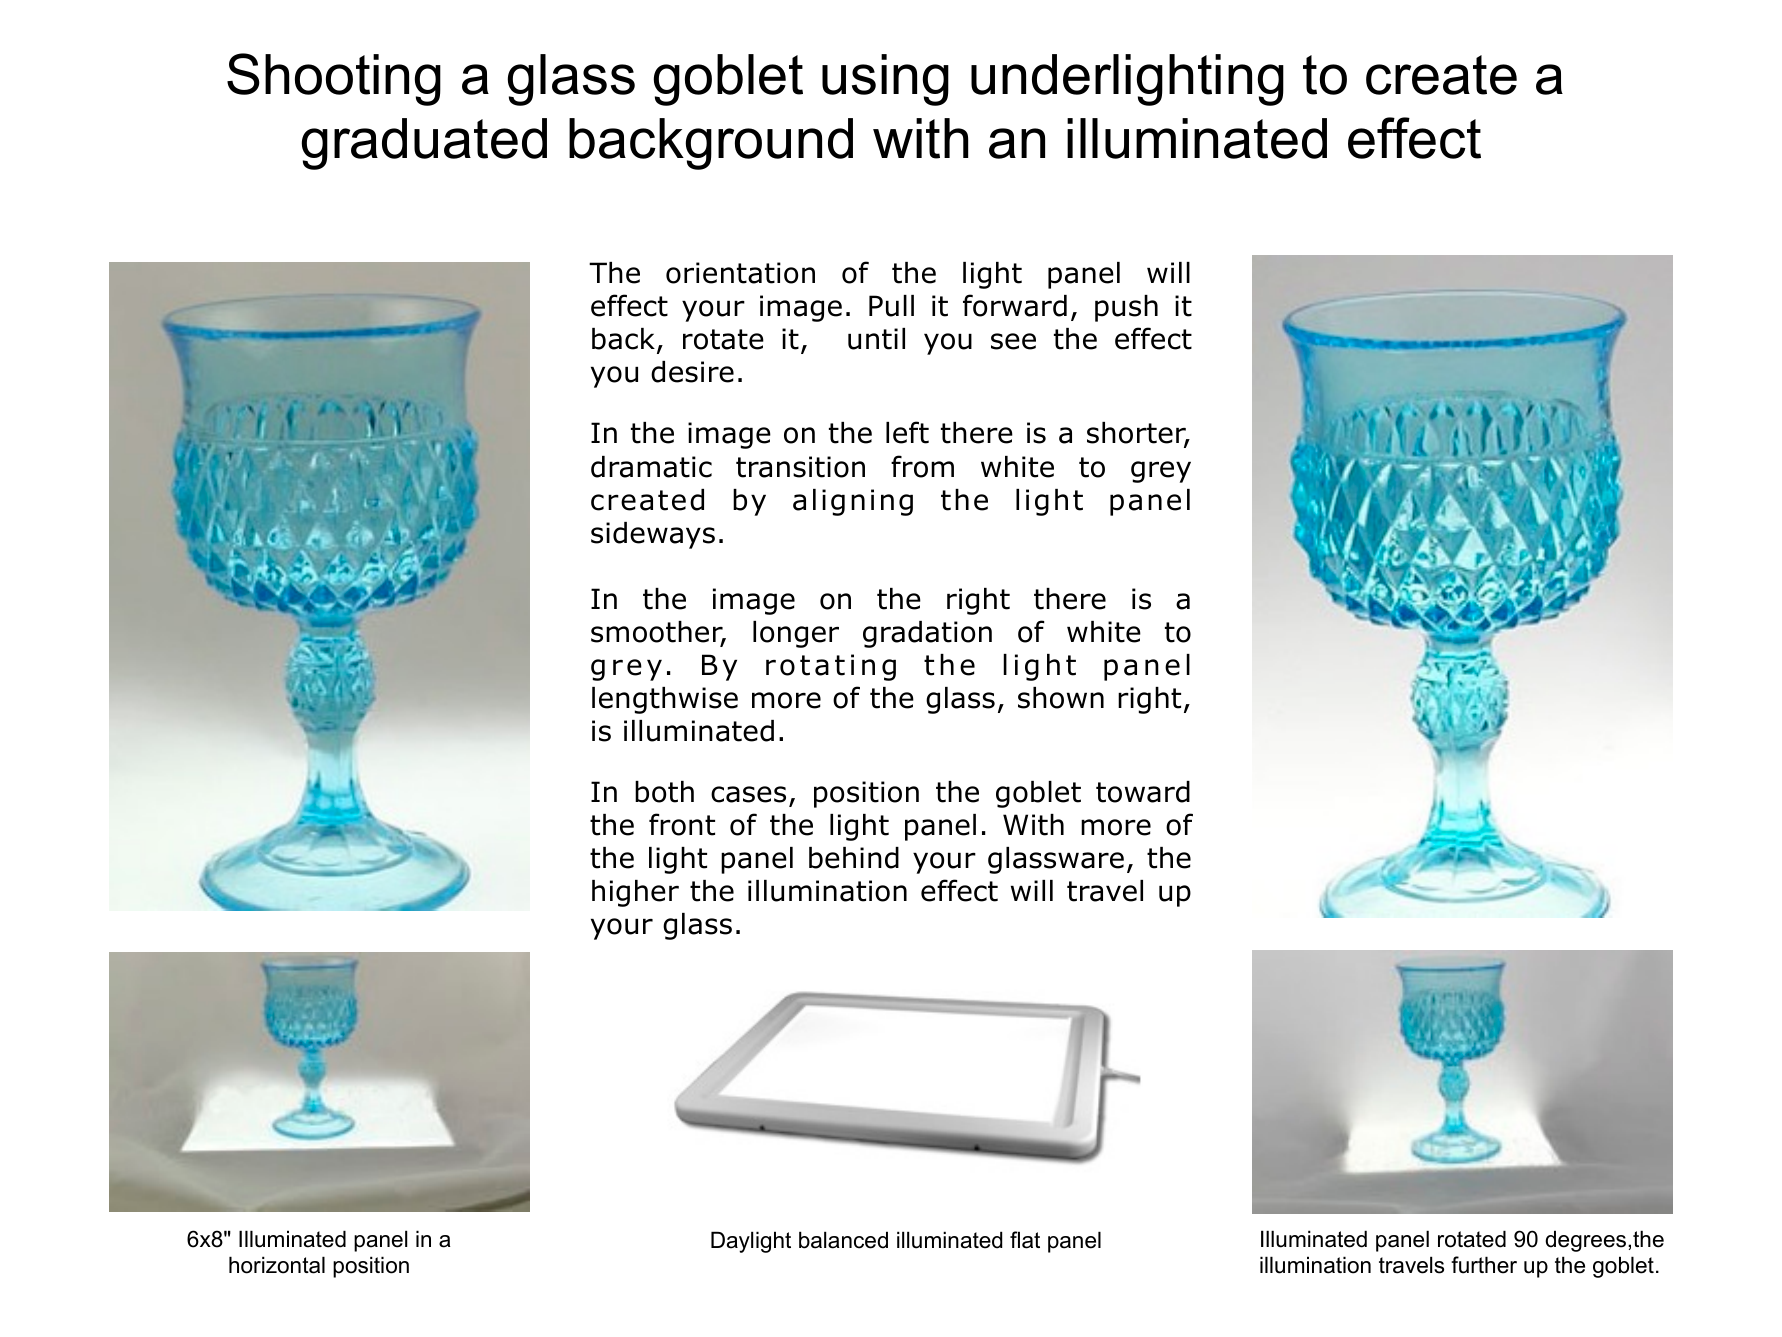  Describe the element at coordinates (1061, 698) in the screenshot. I see `shown` at that location.
